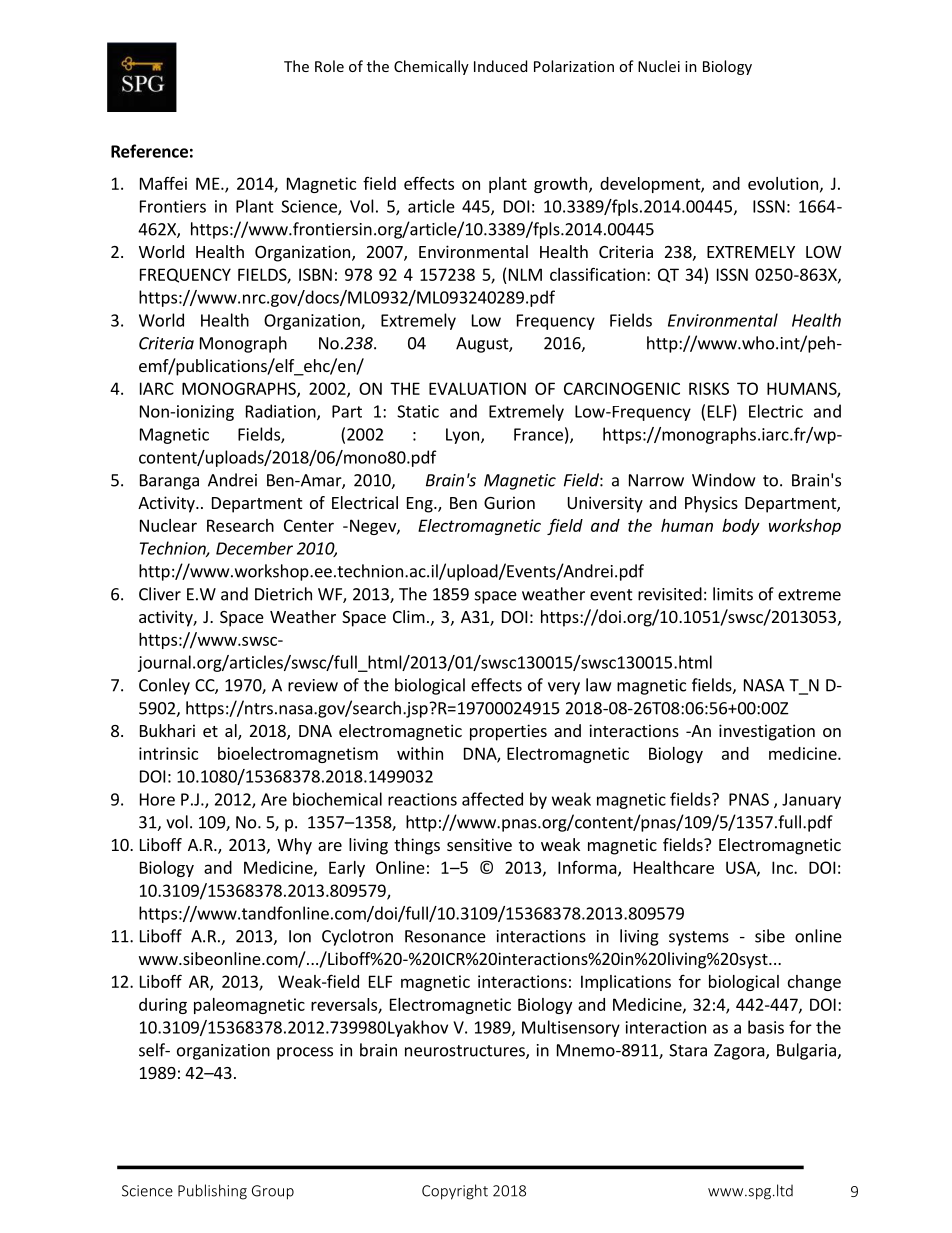 This image has height=1233, width=952. Describe the element at coordinates (500, 66) in the image. I see `Induced` at that location.
